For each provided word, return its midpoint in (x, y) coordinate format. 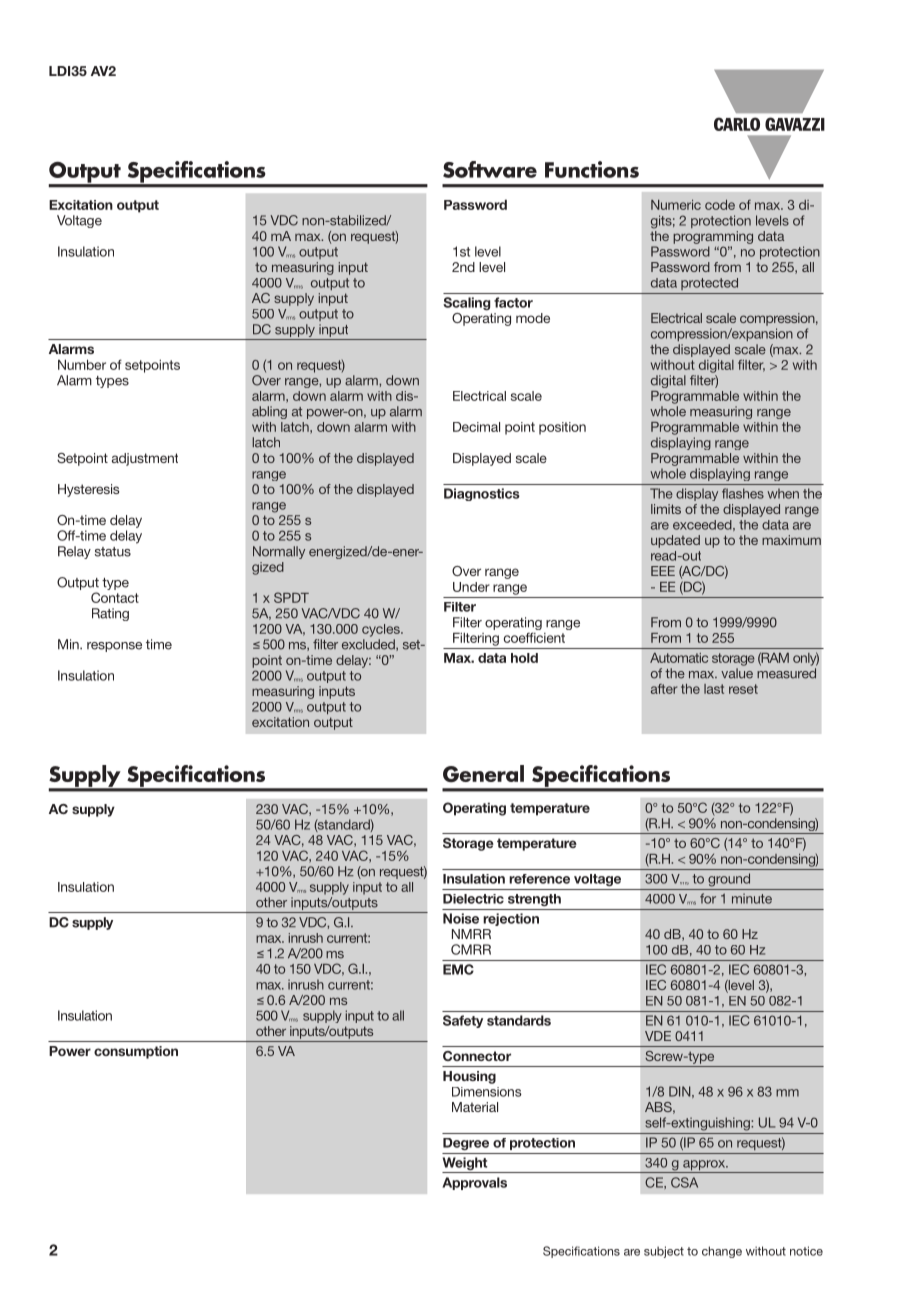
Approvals (474, 1183)
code (720, 205)
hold (524, 658)
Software (490, 169)
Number (82, 364)
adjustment (145, 459)
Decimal (476, 427)
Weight (466, 1165)
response (114, 647)
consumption (136, 1052)
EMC (458, 969)
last (714, 689)
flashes (743, 493)
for (708, 898)
